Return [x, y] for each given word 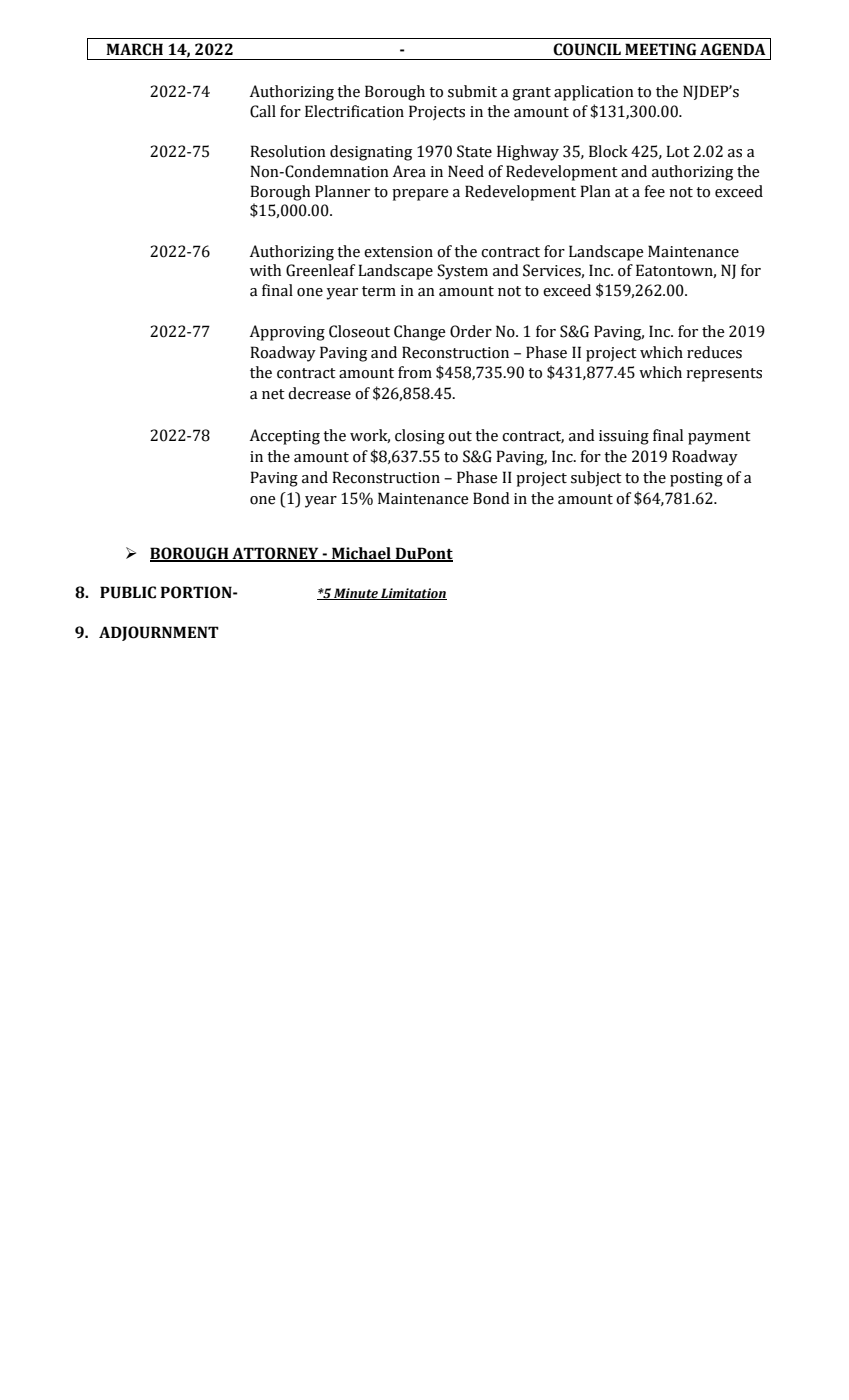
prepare [420, 195]
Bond [491, 498]
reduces [714, 352]
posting [696, 479]
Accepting [285, 437]
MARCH [134, 49]
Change [420, 333]
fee [654, 191]
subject [596, 479]
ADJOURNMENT [159, 633]
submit [472, 91]
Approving [287, 333]
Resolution [288, 151]
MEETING [660, 49]
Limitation [413, 594]
